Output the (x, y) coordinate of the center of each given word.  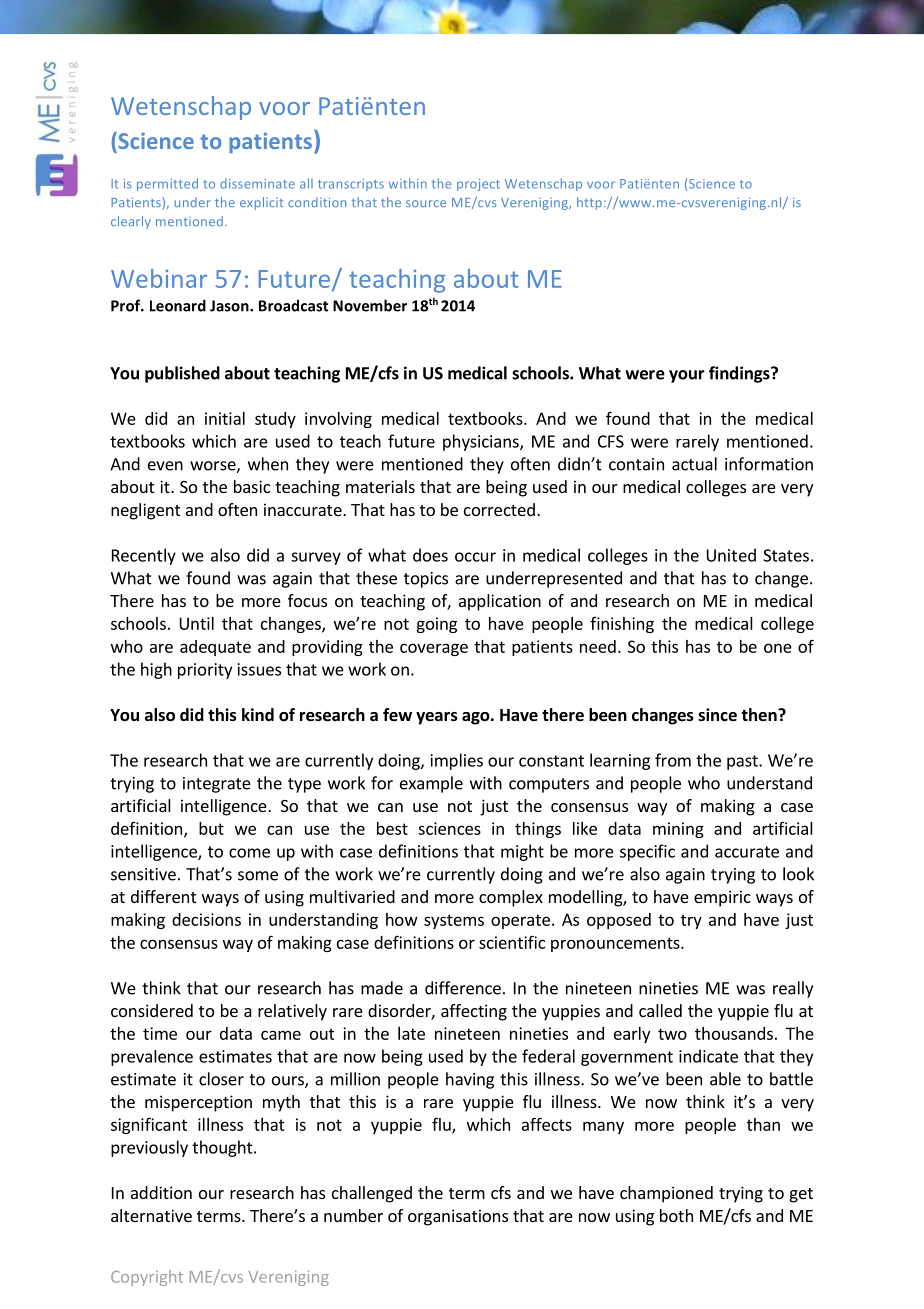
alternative (151, 1215)
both (676, 1215)
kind (258, 715)
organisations (458, 1217)
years (437, 718)
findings (740, 374)
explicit (261, 203)
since (717, 715)
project (478, 185)
